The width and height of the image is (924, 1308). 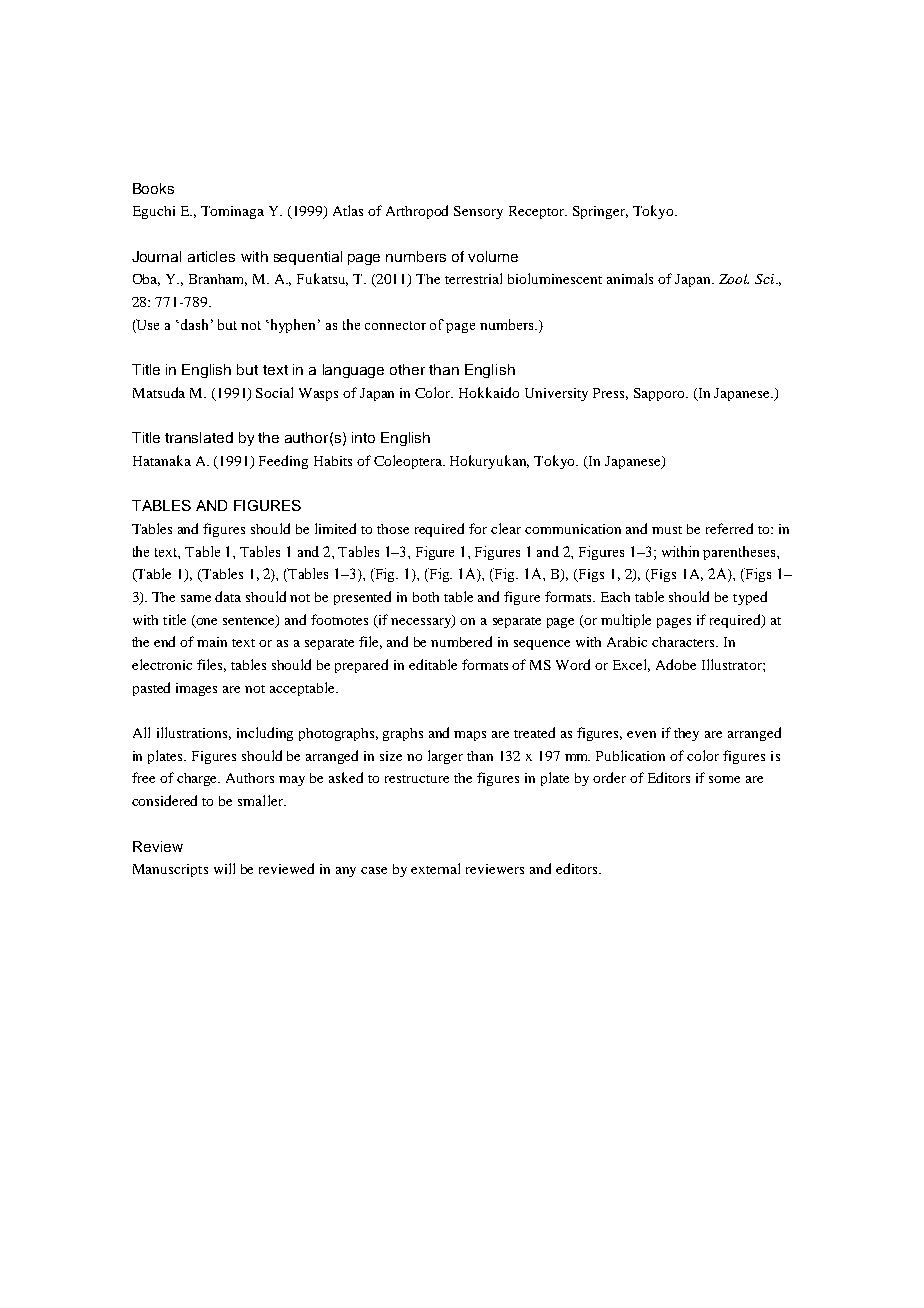 What do you see at coordinates (212, 642) in the image?
I see `main` at bounding box center [212, 642].
